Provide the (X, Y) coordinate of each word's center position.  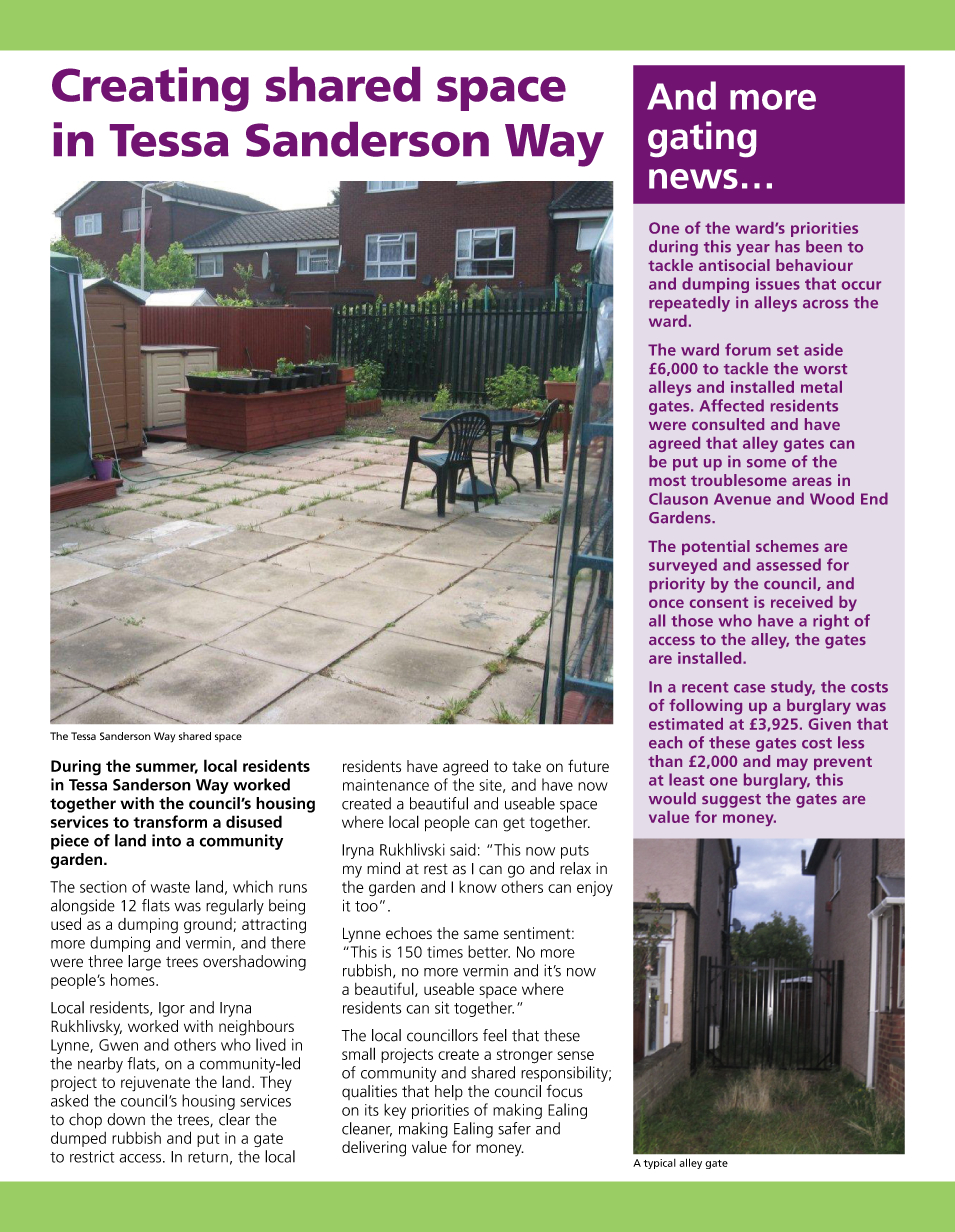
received (802, 602)
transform (170, 821)
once (666, 603)
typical (660, 1164)
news (693, 179)
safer (514, 1128)
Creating (150, 89)
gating (702, 139)
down (126, 1119)
